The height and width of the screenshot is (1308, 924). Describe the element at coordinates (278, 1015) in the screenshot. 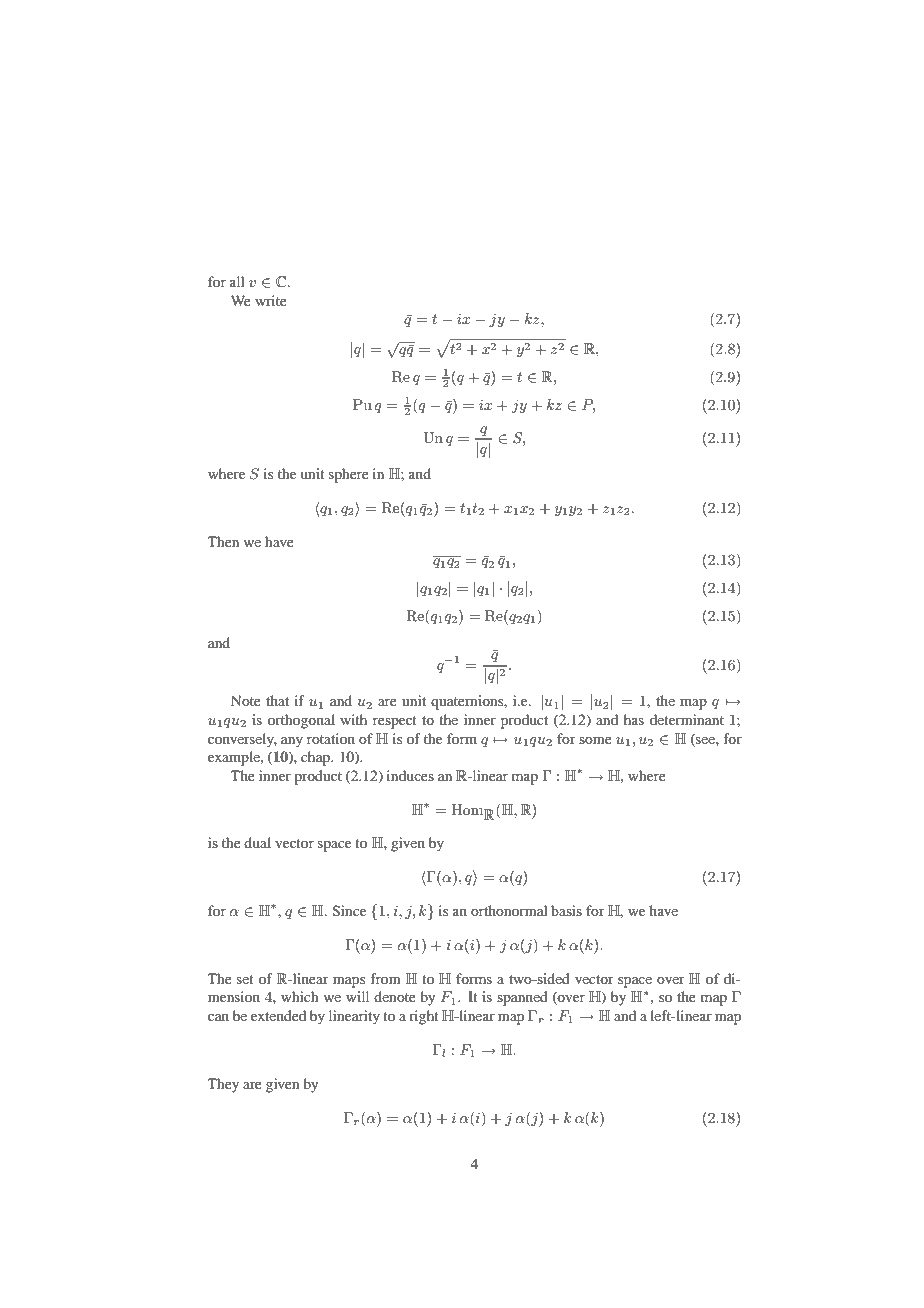

I see `extended` at that location.
